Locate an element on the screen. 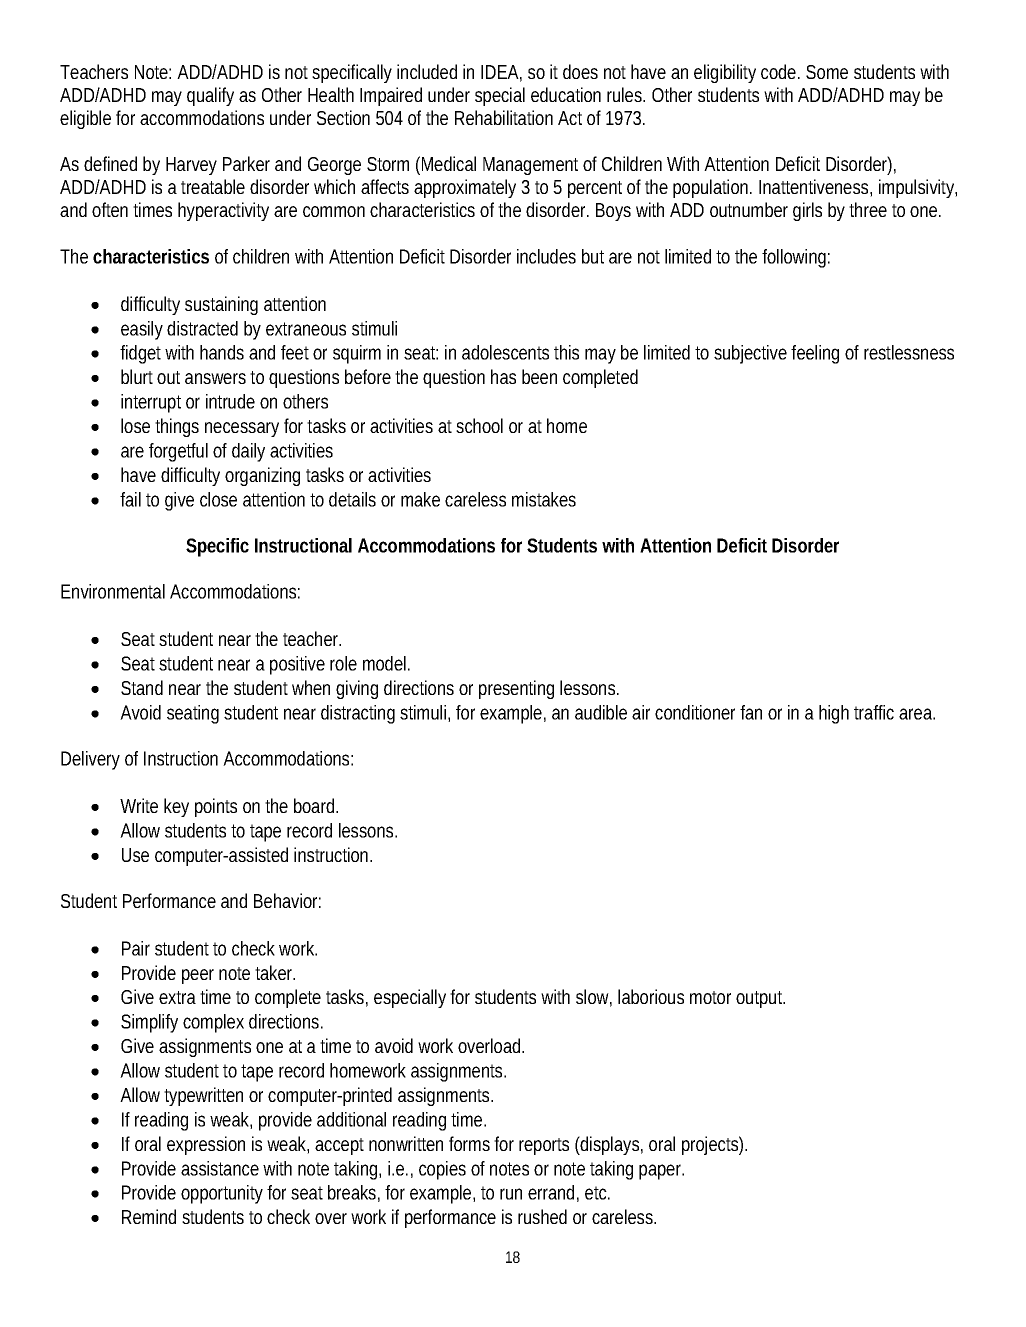 This screenshot has width=1026, height=1327. qualify is located at coordinates (210, 96).
